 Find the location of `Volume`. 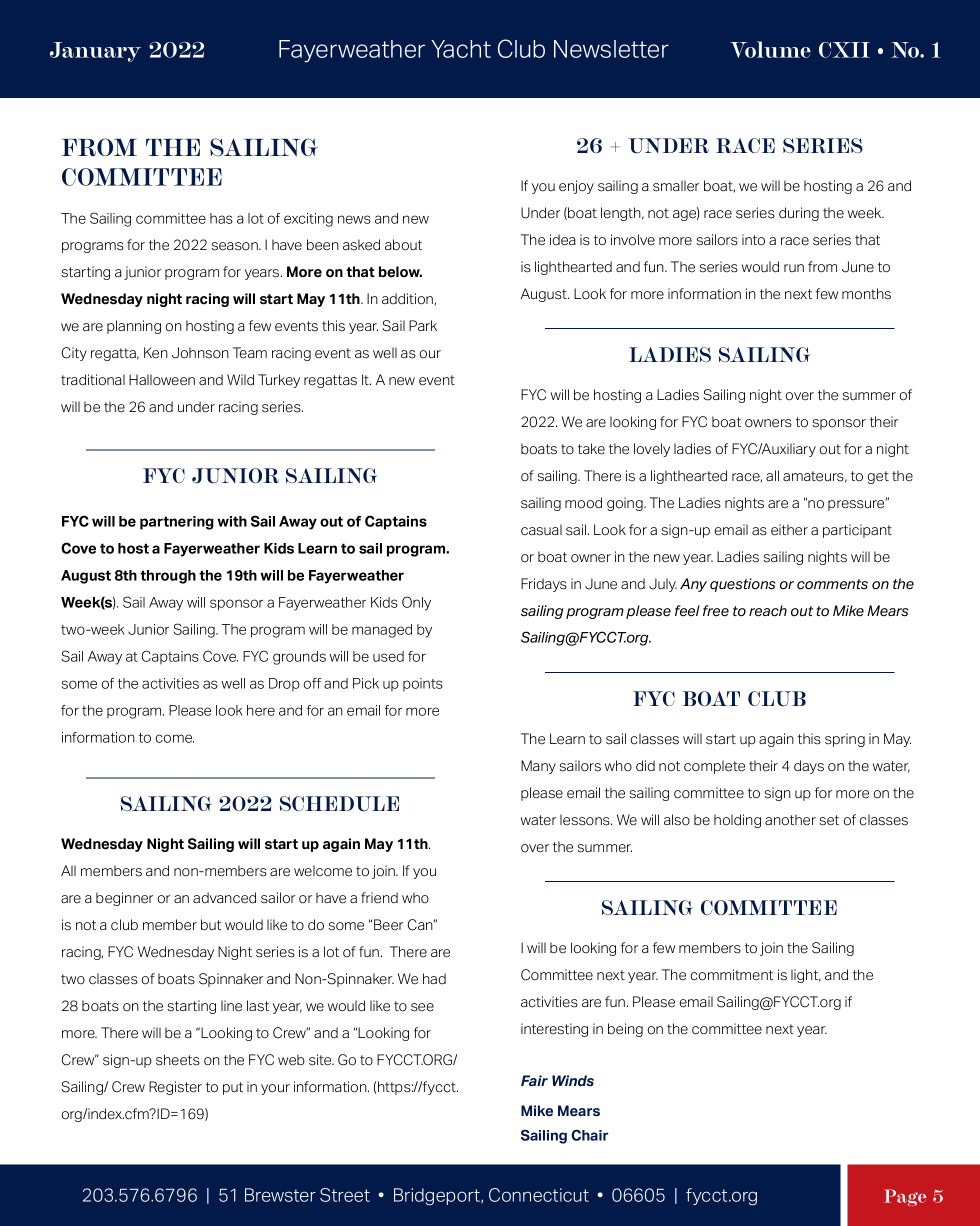

Volume is located at coordinates (770, 49).
